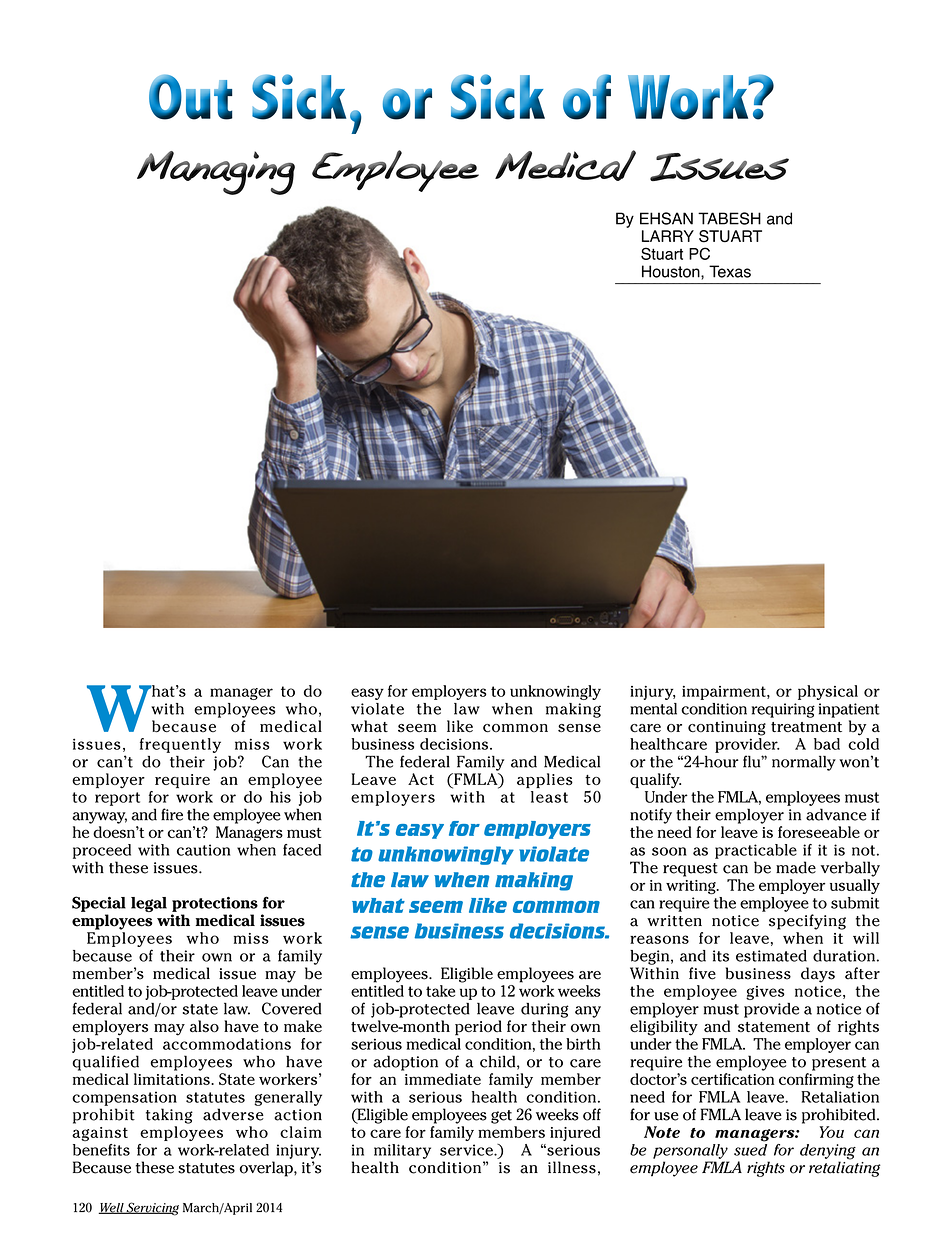 The width and height of the screenshot is (952, 1256). Describe the element at coordinates (730, 271) in the screenshot. I see `Texas` at that location.
